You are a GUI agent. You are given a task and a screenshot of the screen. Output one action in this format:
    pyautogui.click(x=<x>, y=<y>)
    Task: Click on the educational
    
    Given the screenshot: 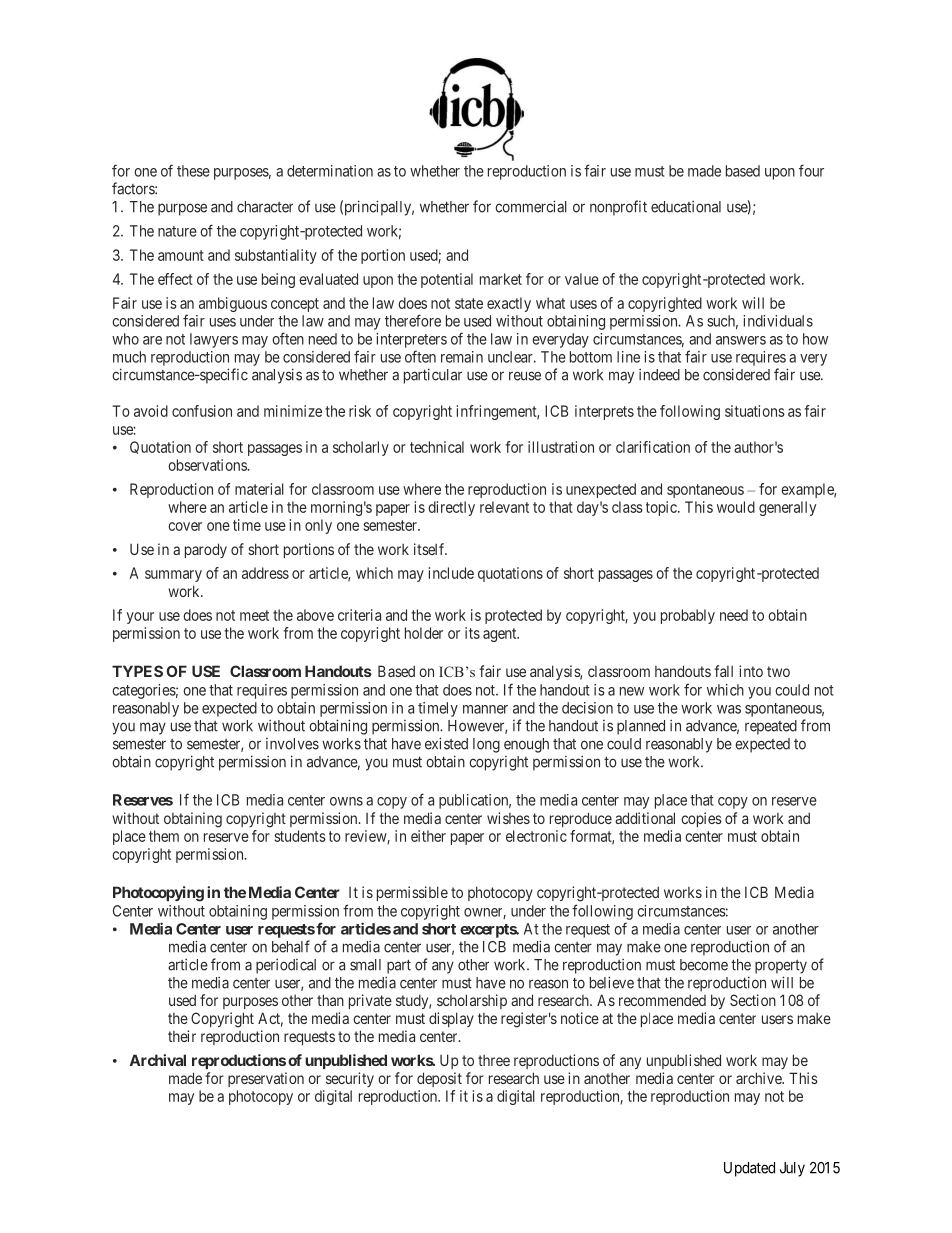 What is the action you would take?
    pyautogui.click(x=686, y=207)
